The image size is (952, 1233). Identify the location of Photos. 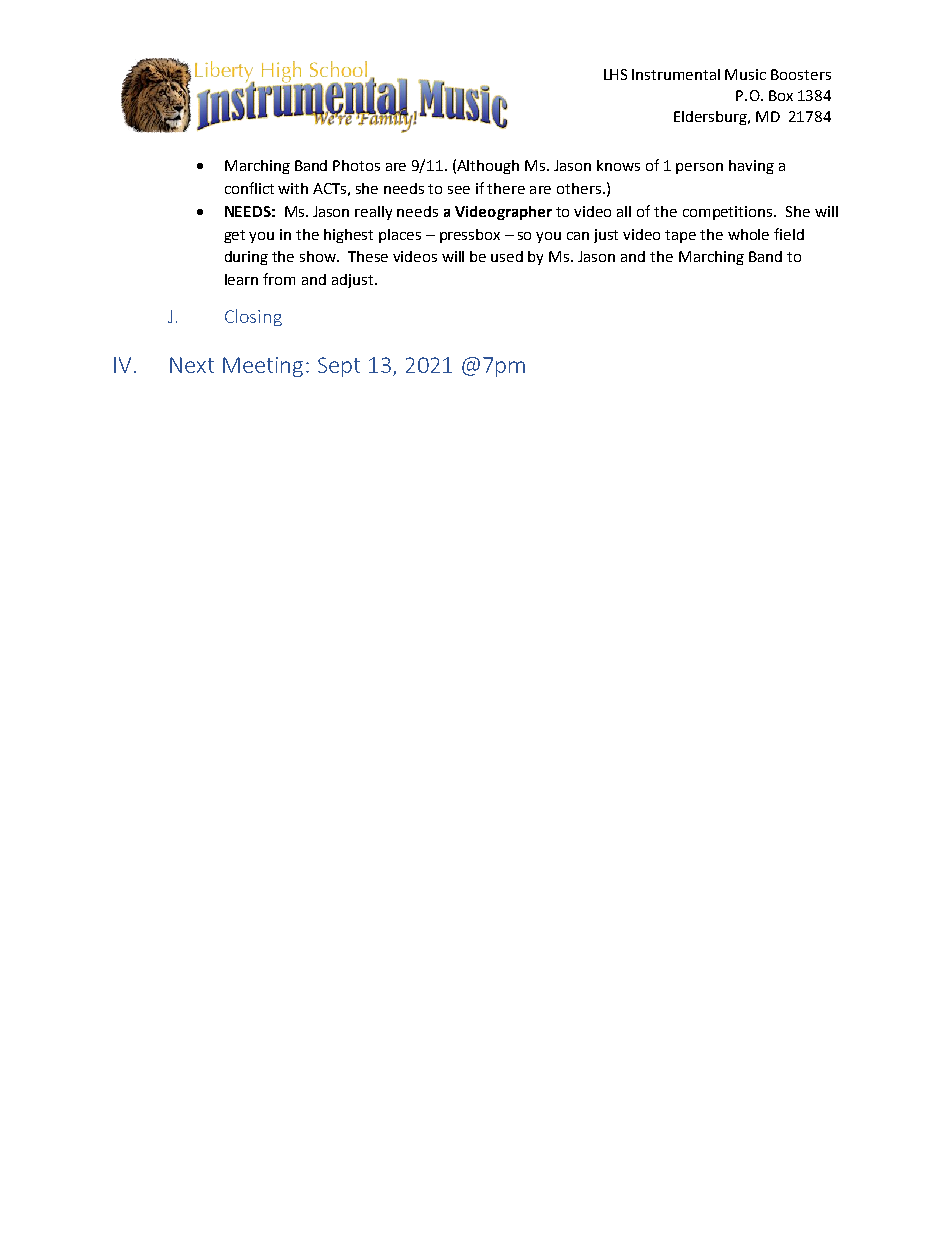
(356, 165).
